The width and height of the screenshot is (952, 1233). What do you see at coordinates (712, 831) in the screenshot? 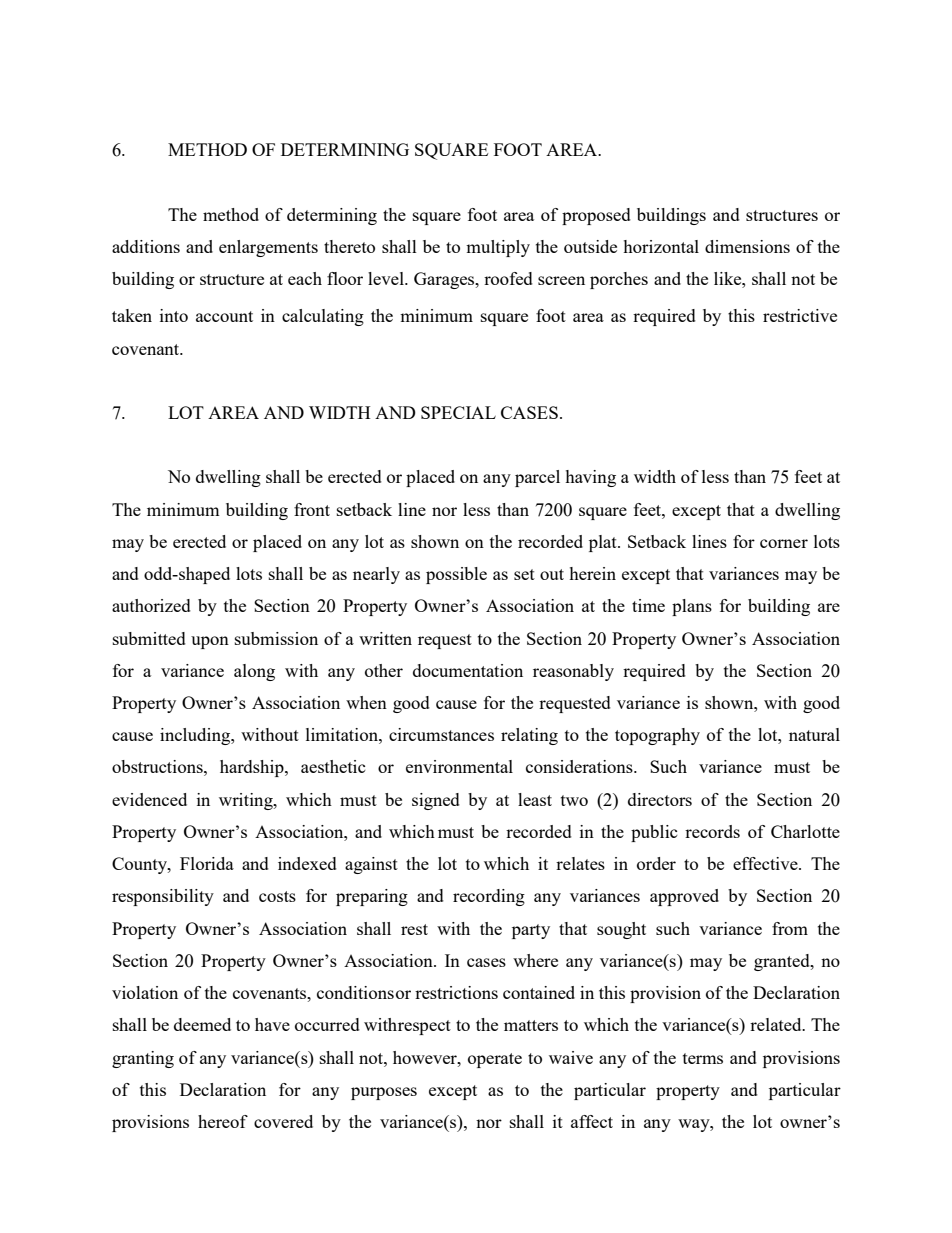
I see `records` at bounding box center [712, 831].
